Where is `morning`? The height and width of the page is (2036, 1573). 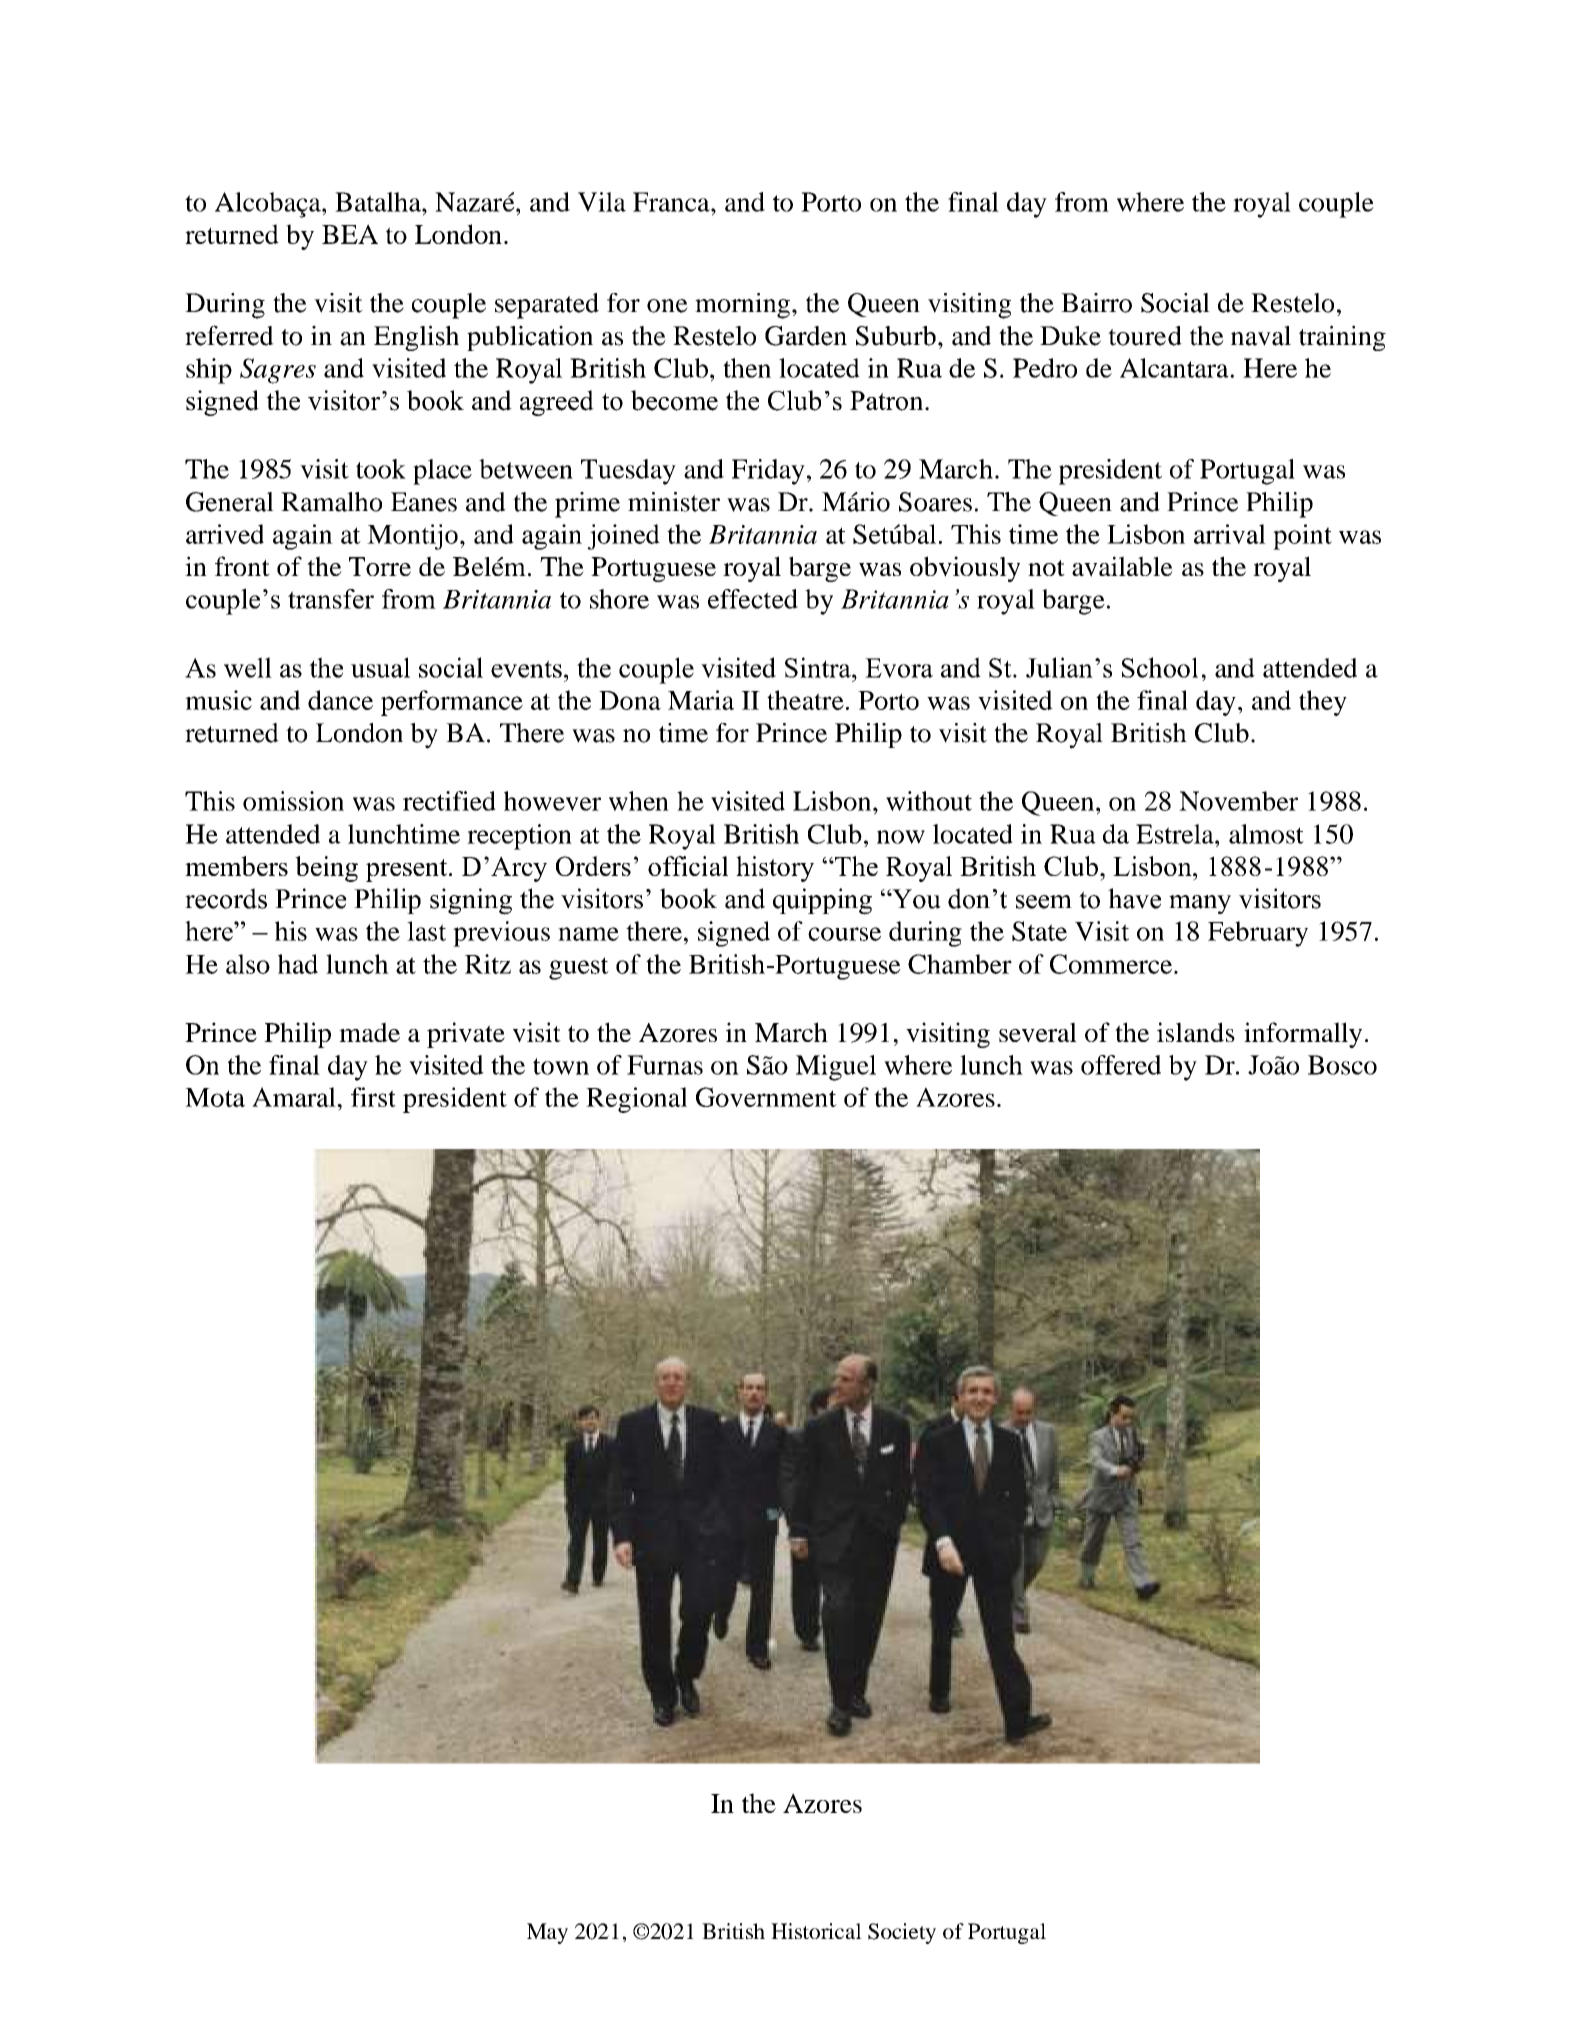 morning is located at coordinates (742, 306).
